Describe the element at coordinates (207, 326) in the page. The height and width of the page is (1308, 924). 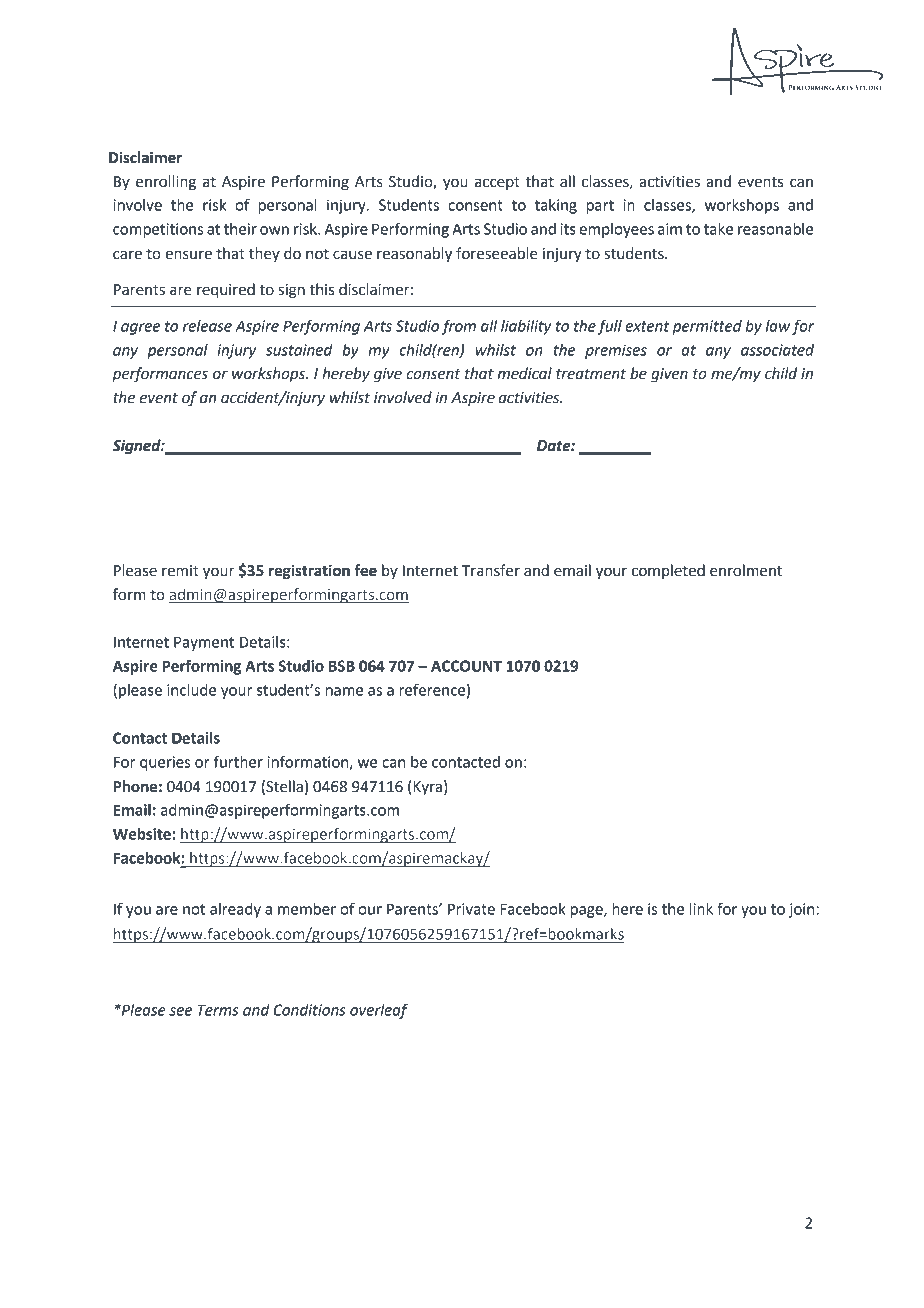
I see `release` at that location.
